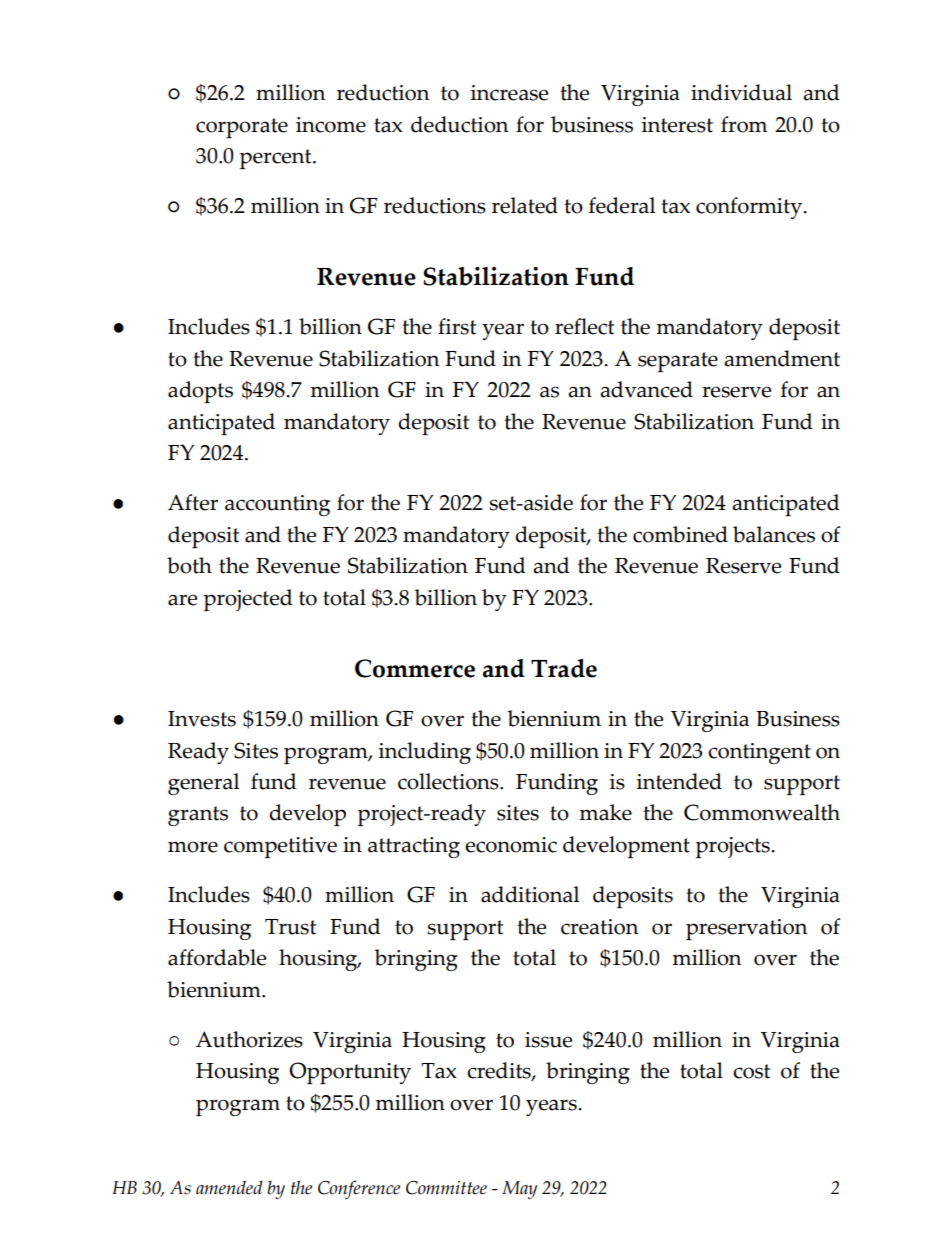 This image has width=952, height=1233. I want to click on combined, so click(680, 534).
